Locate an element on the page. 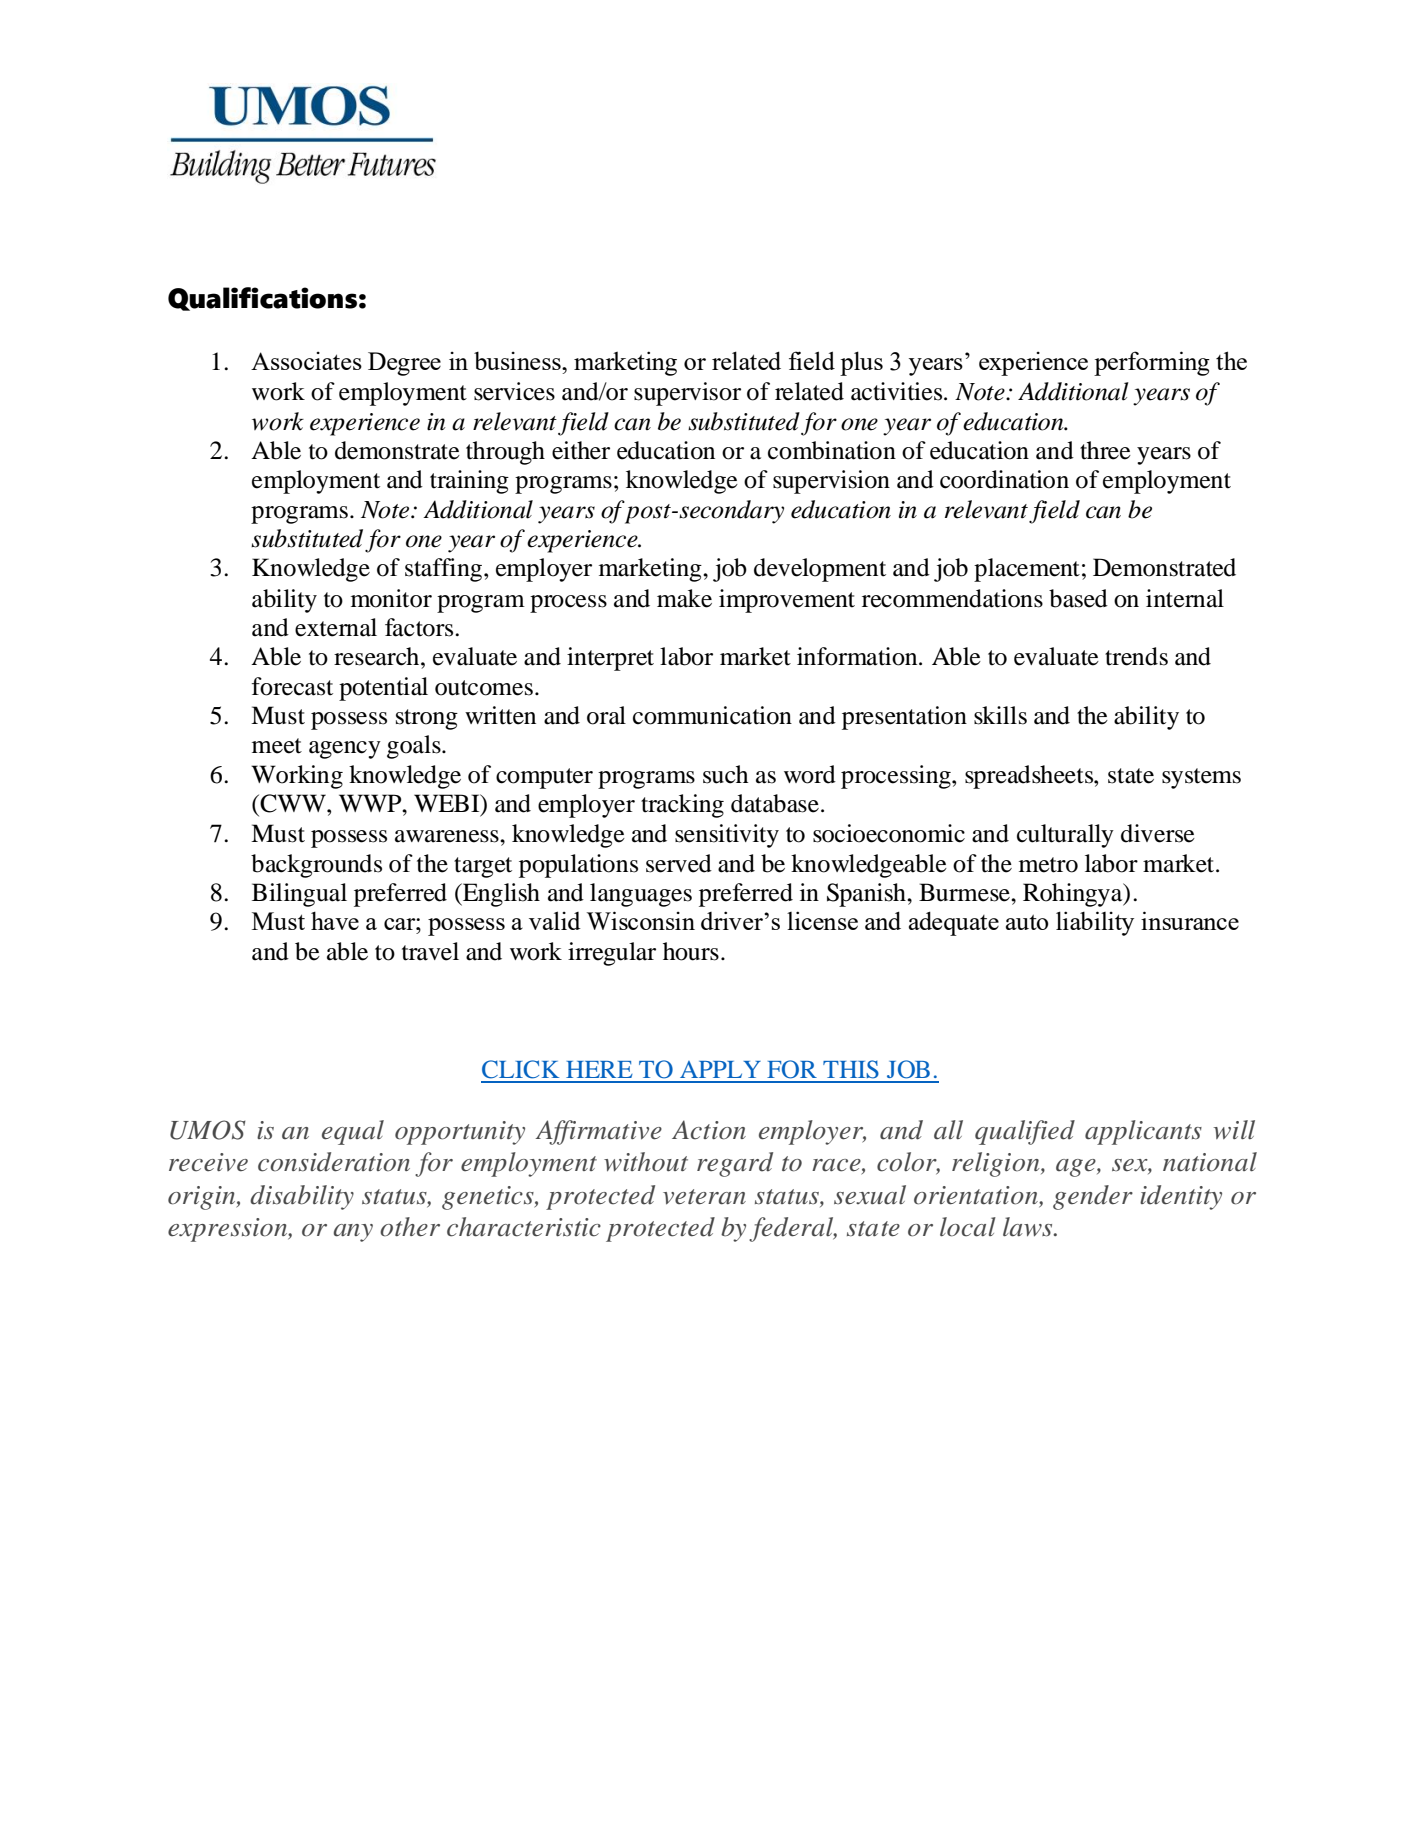 This document has height=1845, width=1425. diverse is located at coordinates (1158, 833).
